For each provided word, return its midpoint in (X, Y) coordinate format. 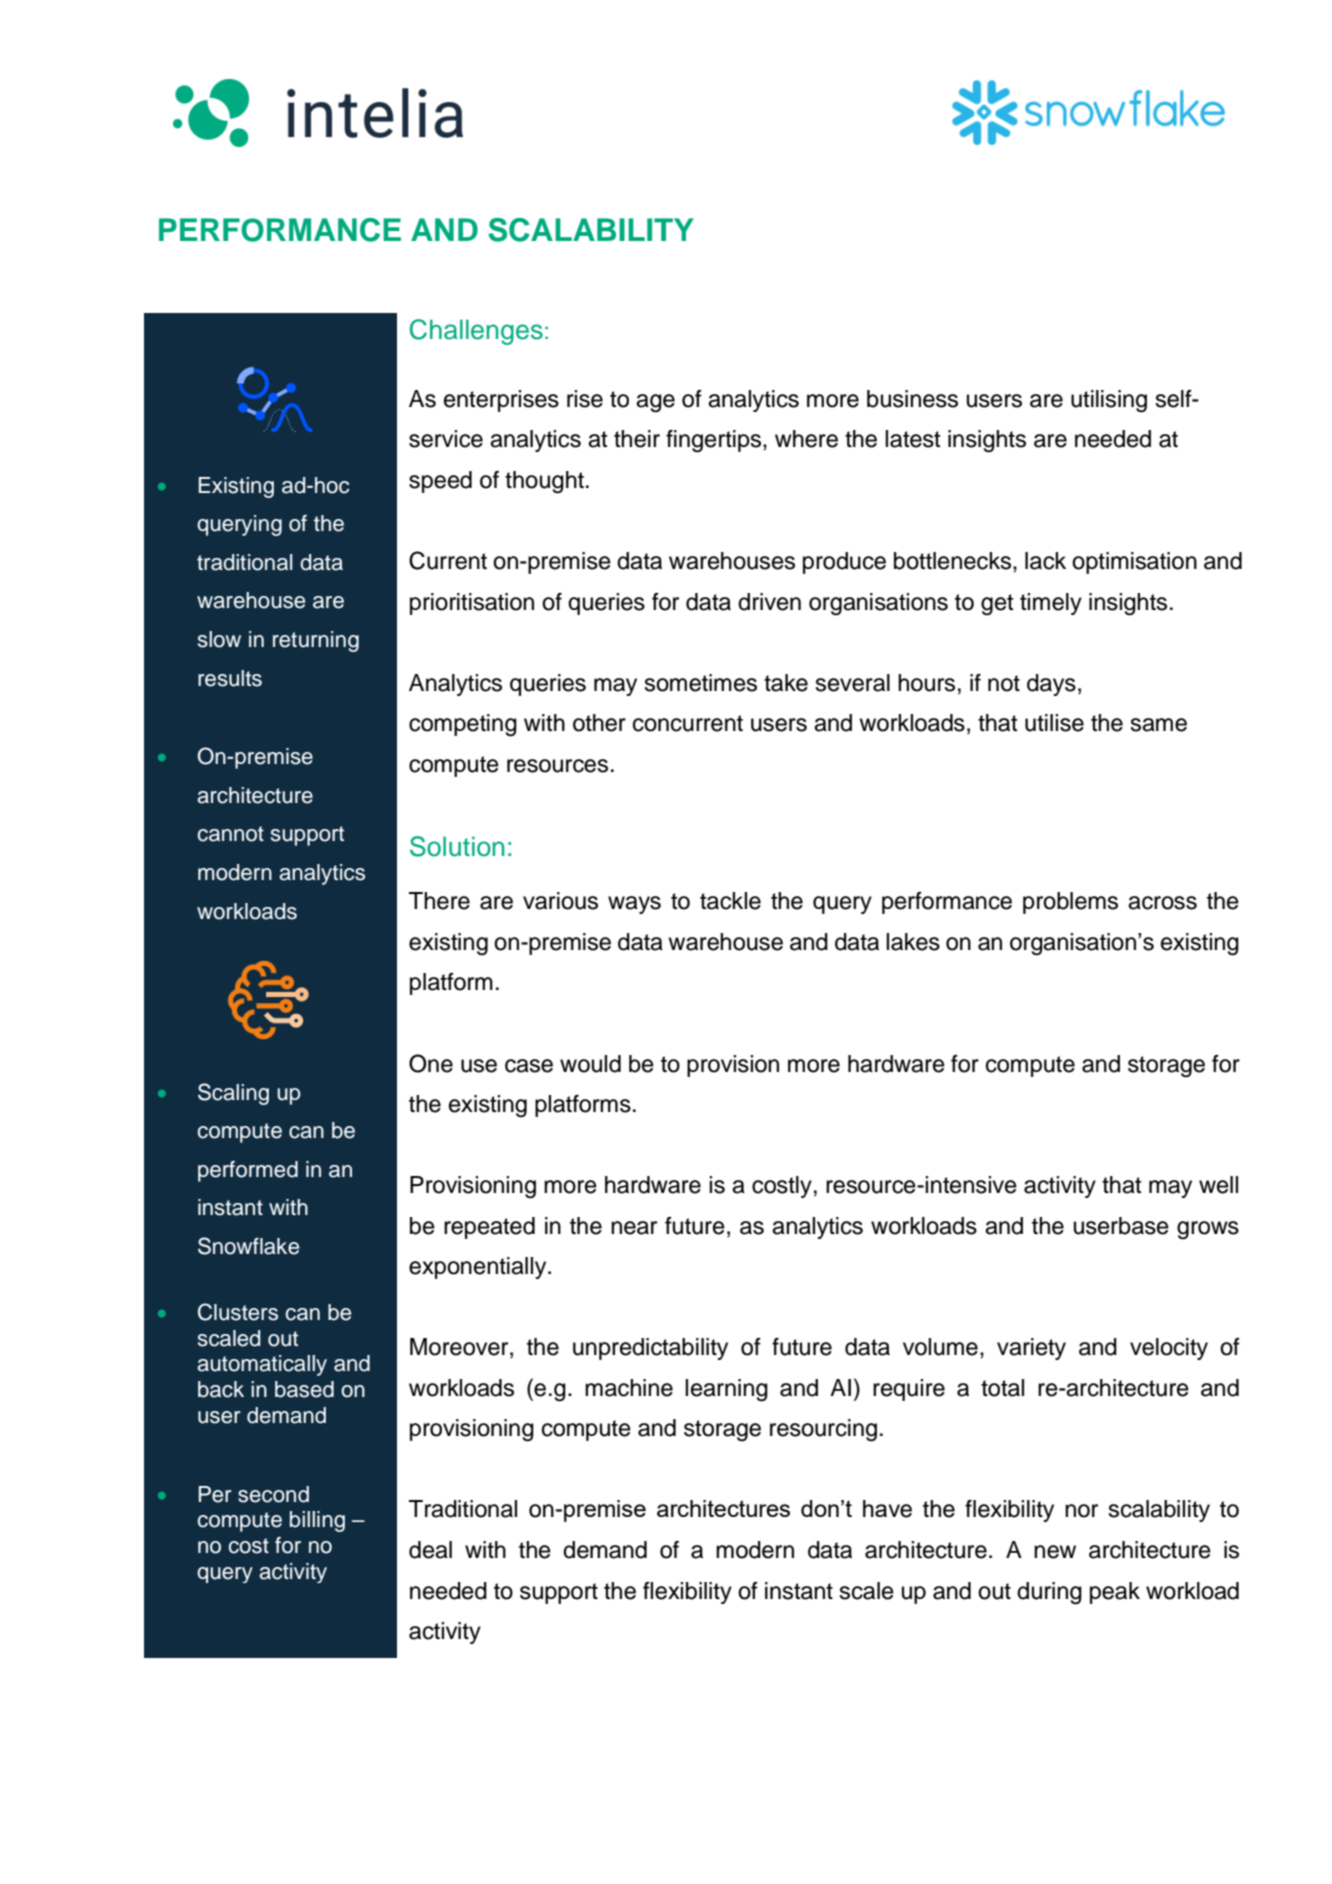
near (634, 1228)
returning (316, 641)
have (887, 1509)
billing (317, 1521)
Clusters (238, 1312)
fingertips (713, 441)
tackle (730, 901)
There (439, 901)
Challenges (476, 332)
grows (1208, 1230)
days (1051, 685)
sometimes (700, 683)
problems (1070, 903)
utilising (1109, 401)
